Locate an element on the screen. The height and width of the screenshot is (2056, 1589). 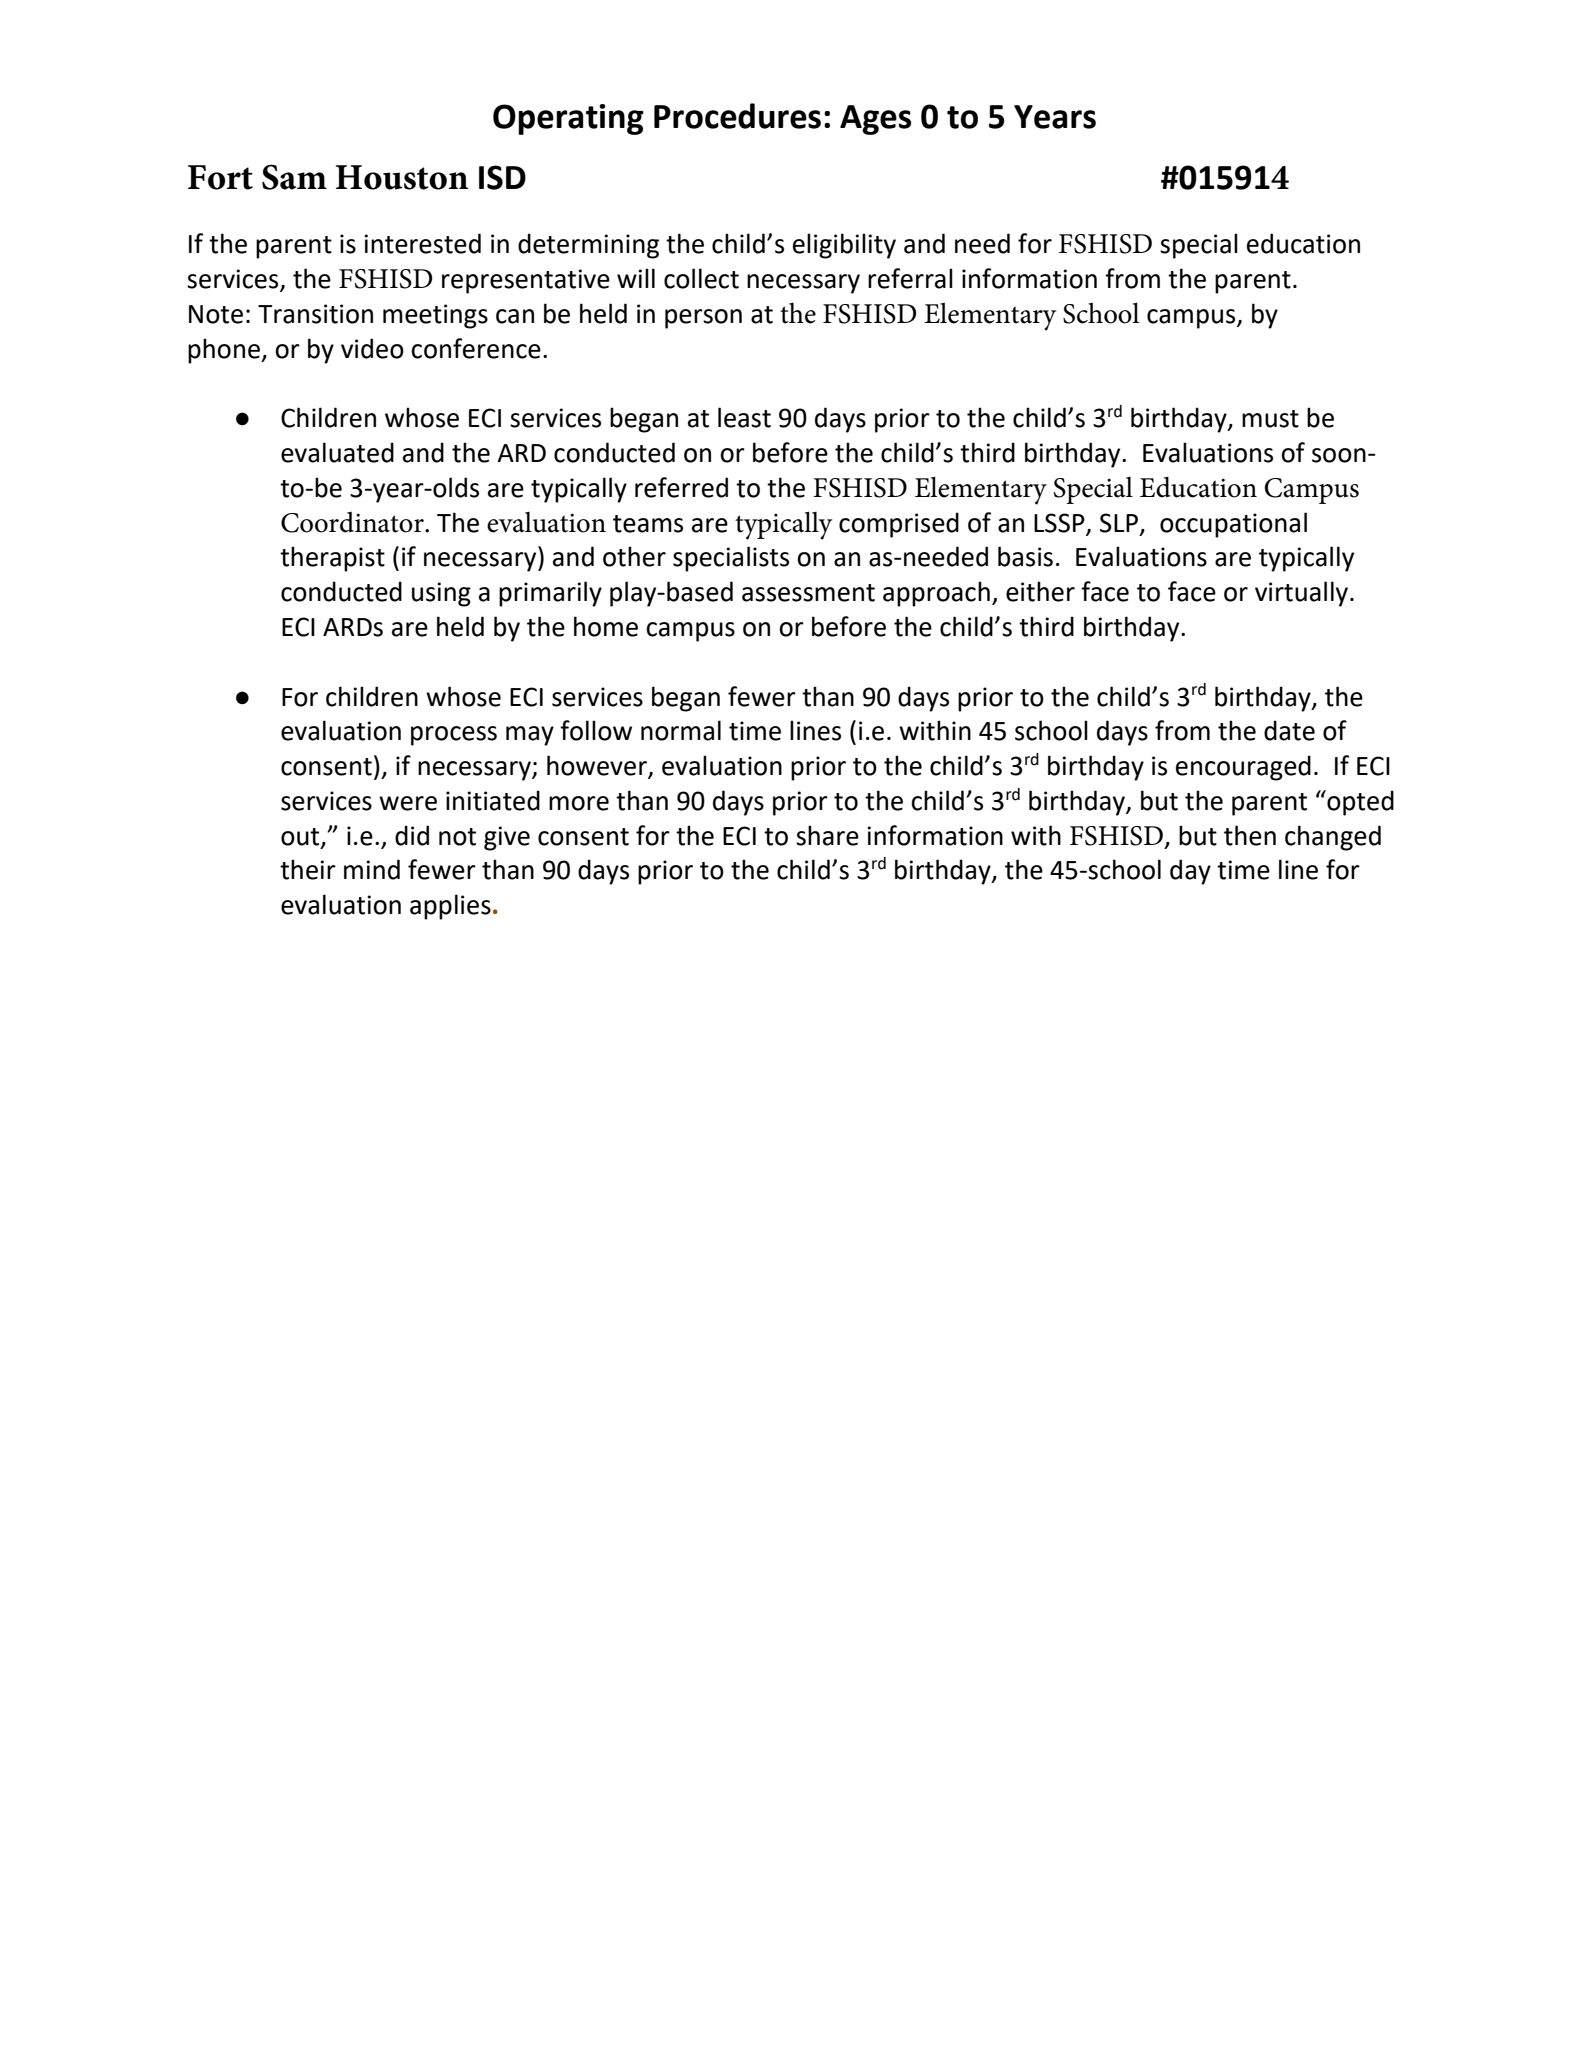
must is located at coordinates (1270, 419).
